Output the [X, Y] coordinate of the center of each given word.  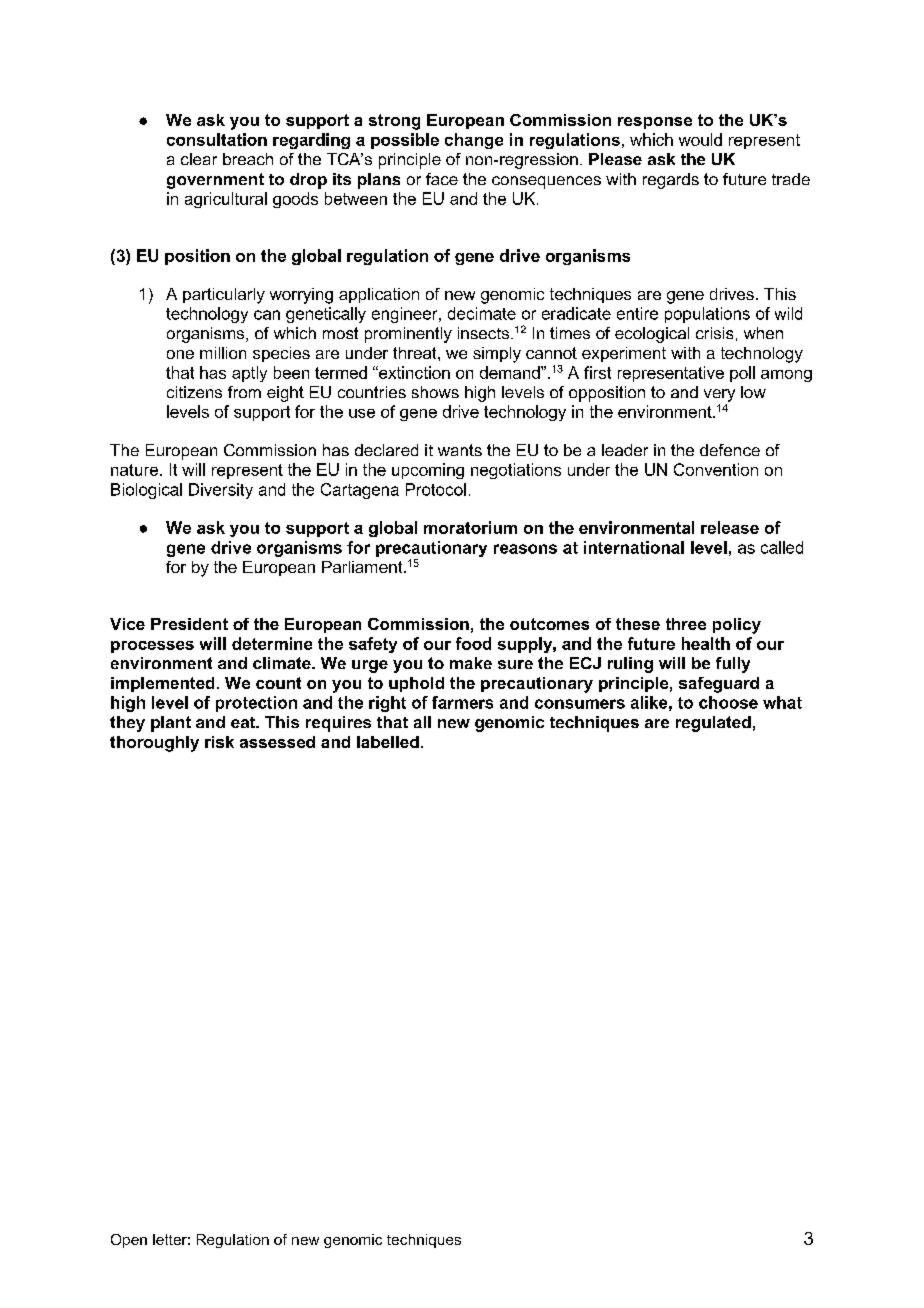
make [471, 663]
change [474, 141]
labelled [388, 742]
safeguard [719, 685]
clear [199, 159]
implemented [162, 684]
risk [219, 742]
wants [460, 450]
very [719, 395]
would [700, 139]
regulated [713, 724]
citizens [194, 392]
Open [129, 1241]
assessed [277, 742]
